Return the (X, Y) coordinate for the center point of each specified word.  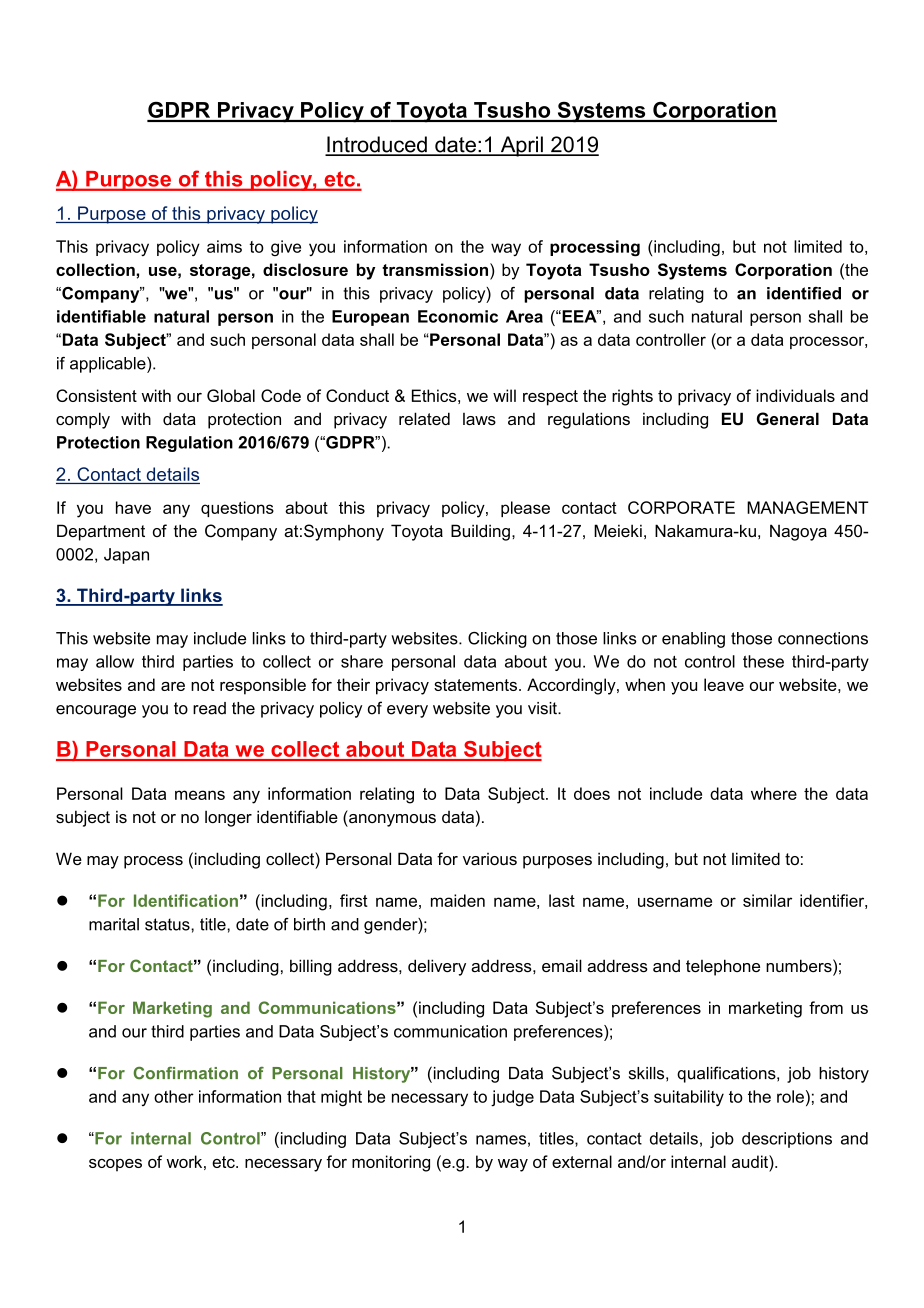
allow (115, 661)
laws (479, 419)
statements (475, 685)
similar (767, 900)
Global (231, 395)
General (788, 418)
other (174, 1096)
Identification (186, 900)
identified (804, 293)
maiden (458, 900)
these (763, 661)
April (521, 146)
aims (224, 246)
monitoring (391, 1163)
